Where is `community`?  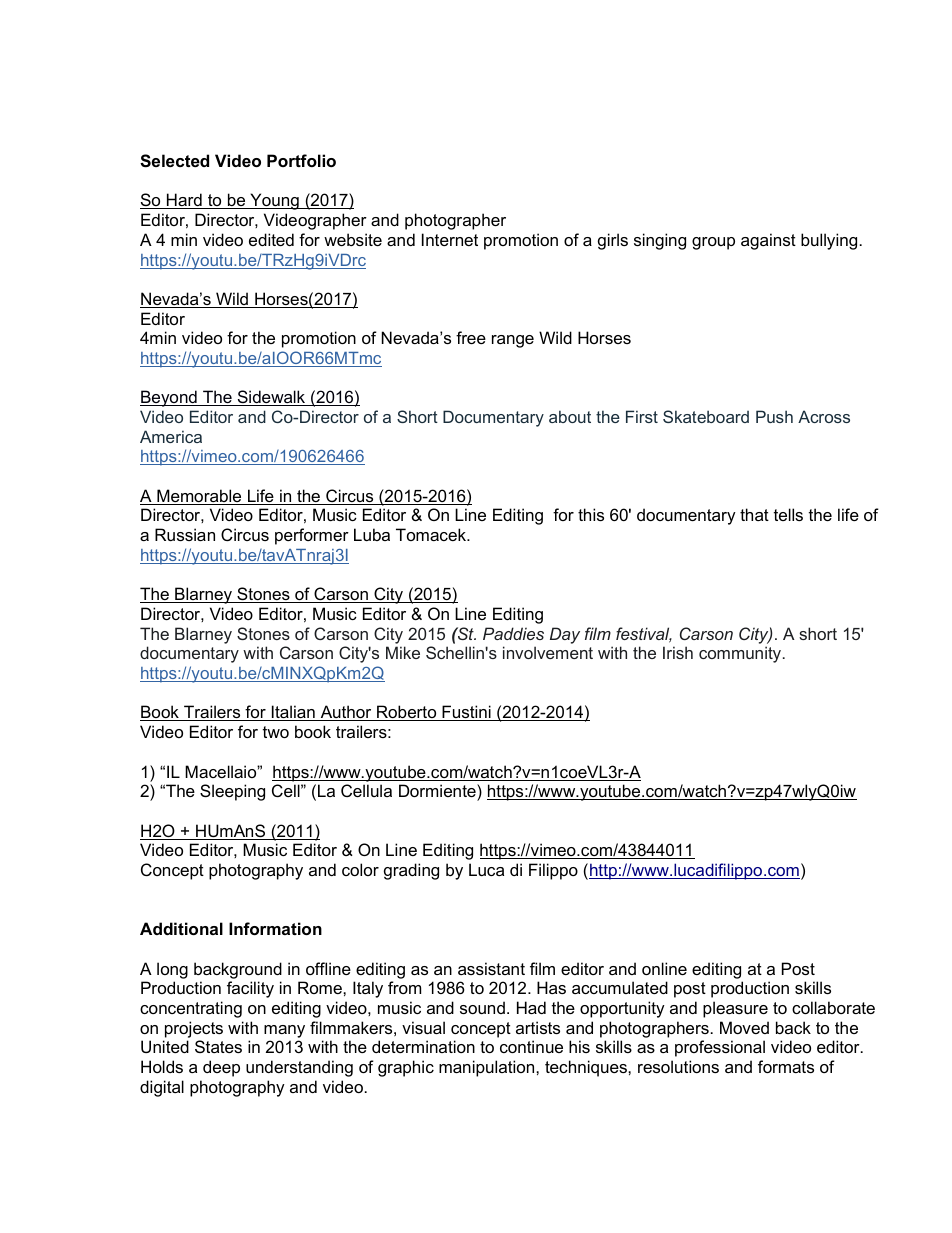 community is located at coordinates (741, 654).
